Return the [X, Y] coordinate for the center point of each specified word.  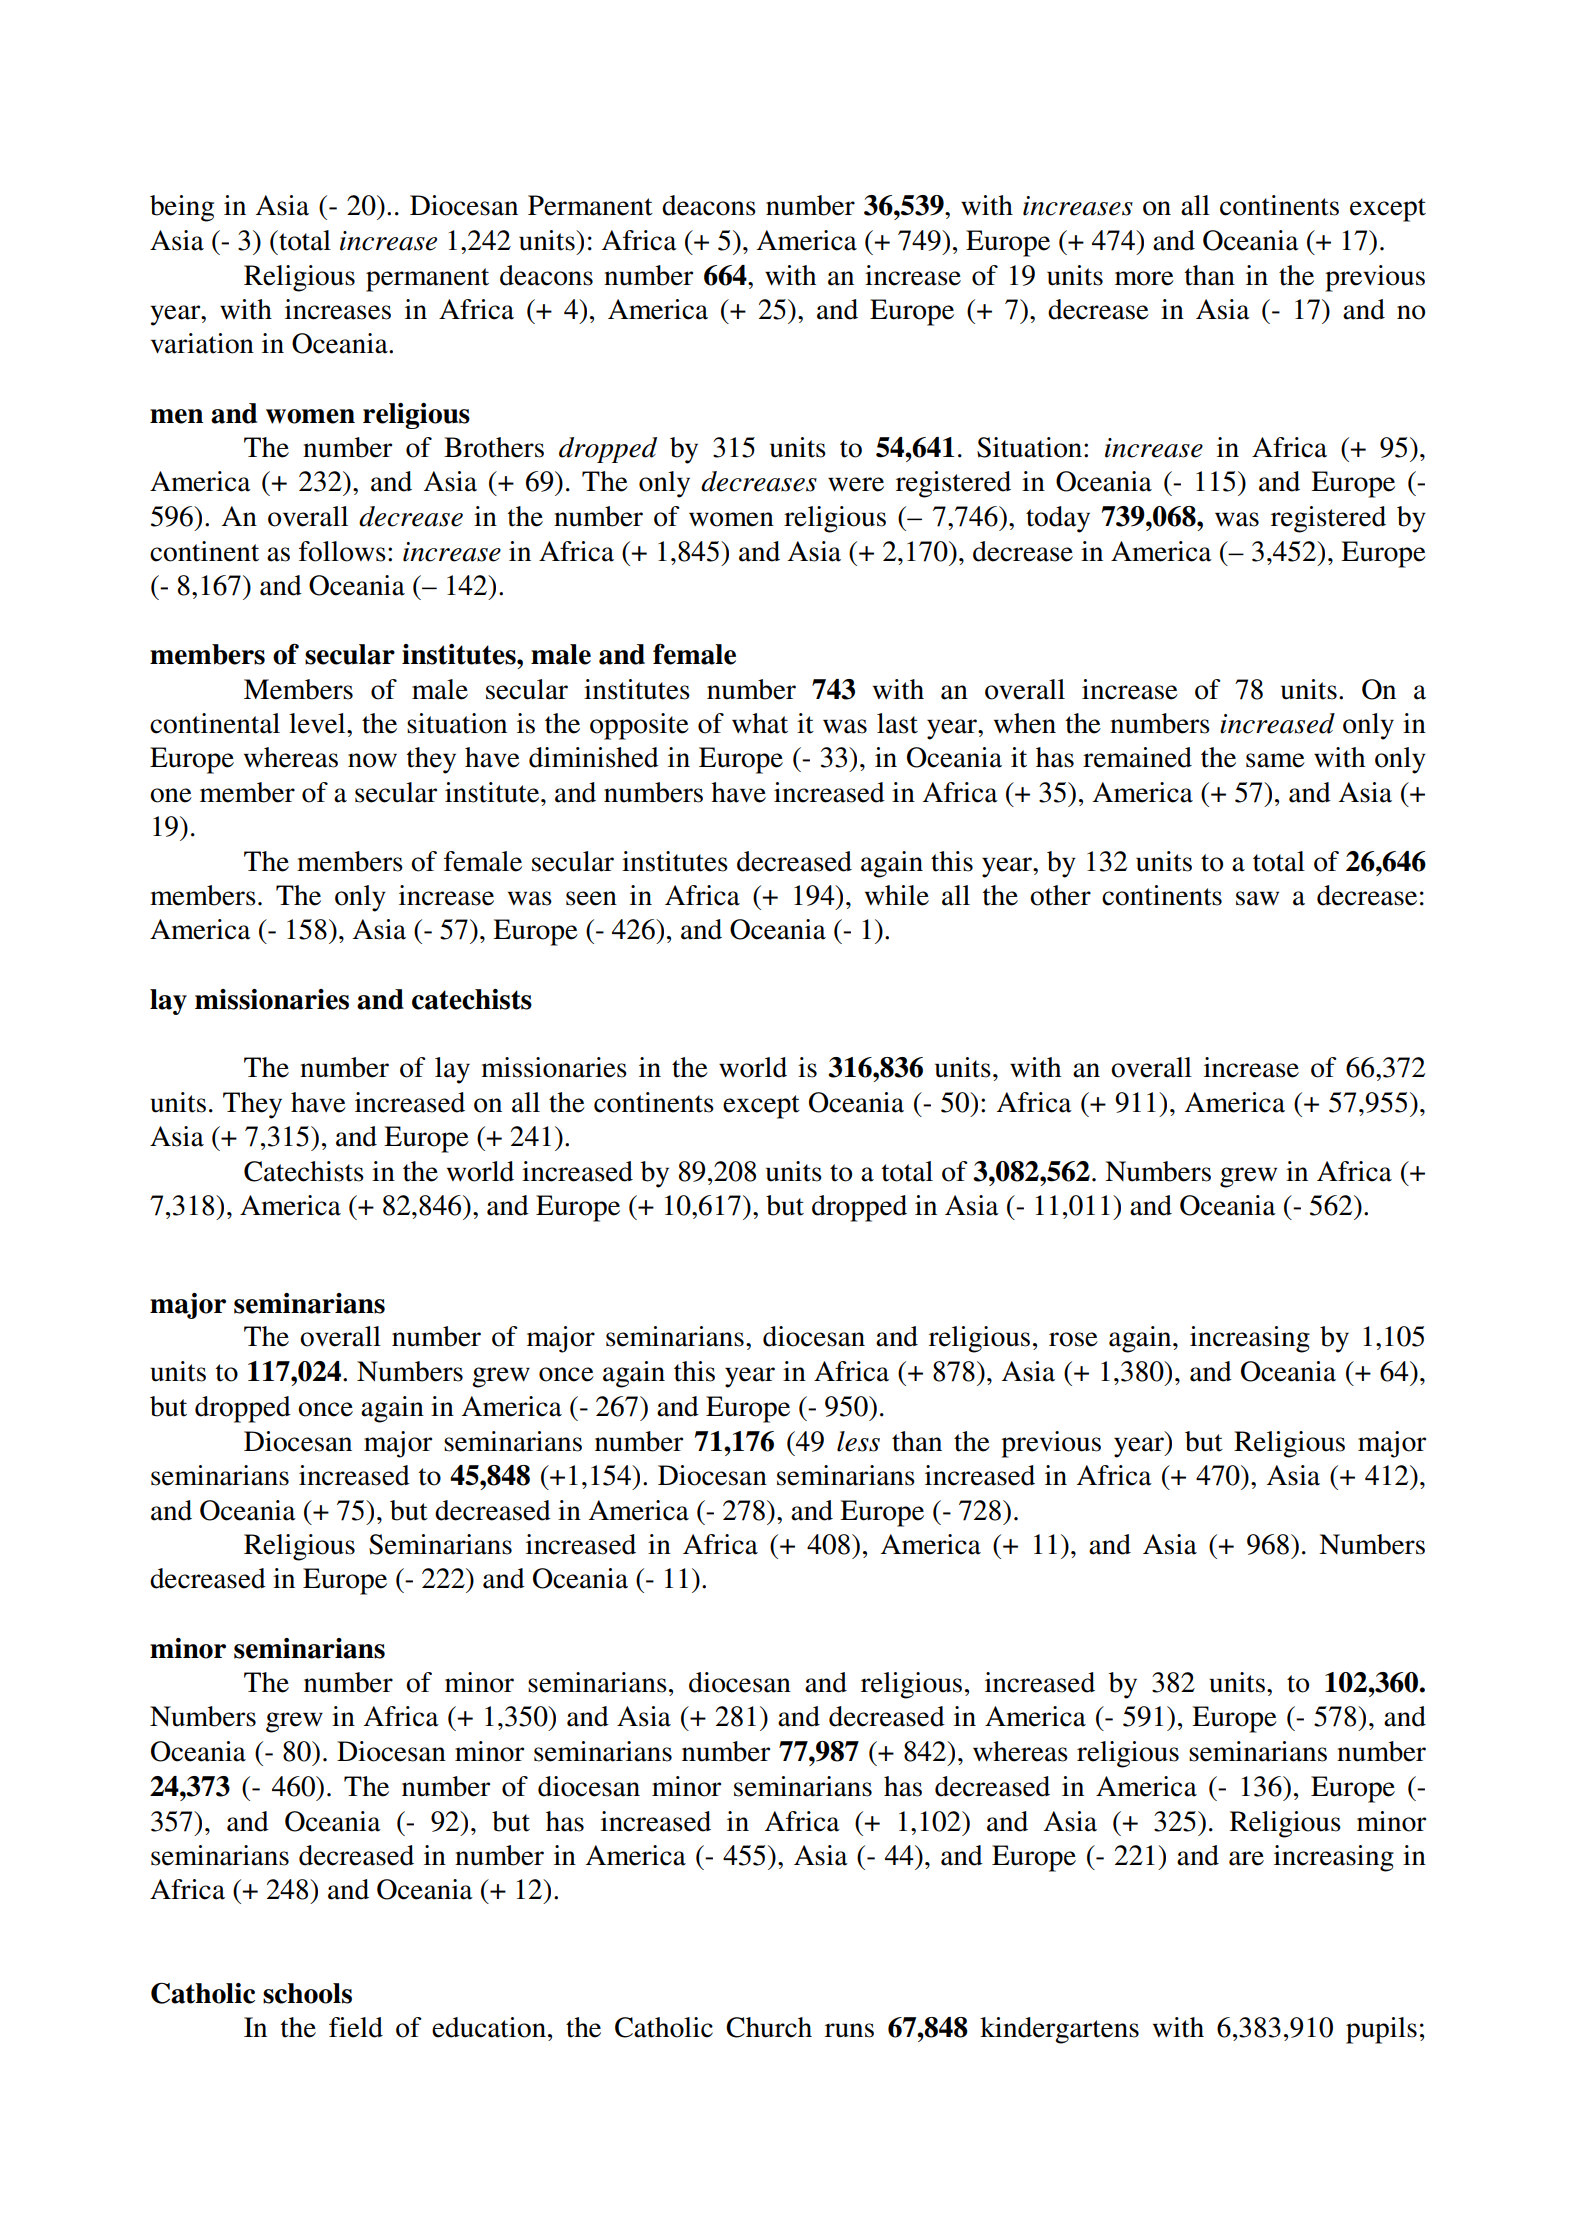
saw [1257, 898]
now [372, 760]
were [856, 484]
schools [307, 1993]
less [858, 1441]
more [1144, 278]
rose [1073, 1339]
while [897, 895]
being [182, 208]
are [1246, 1858]
